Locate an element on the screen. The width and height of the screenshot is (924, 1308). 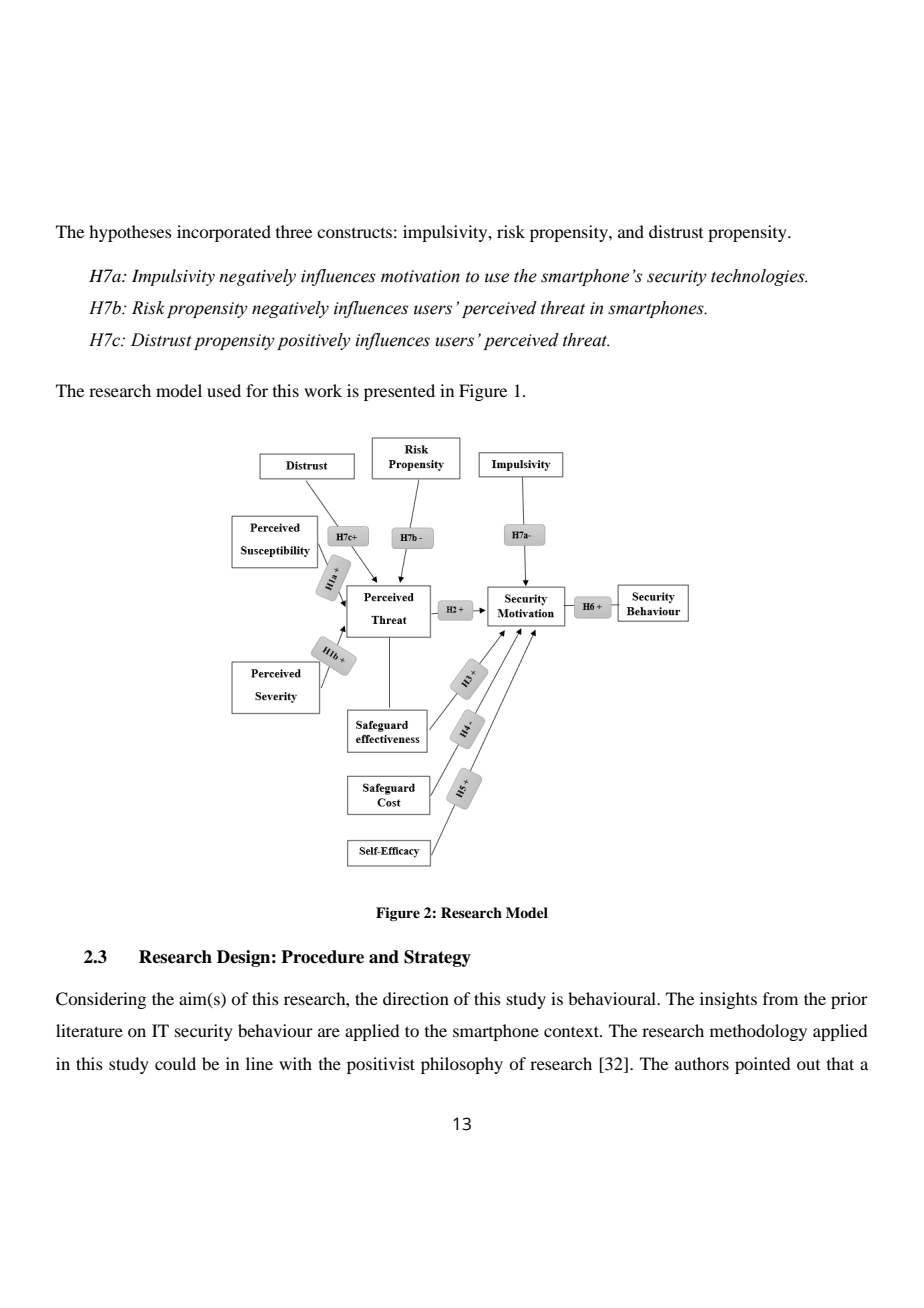
incorporated is located at coordinates (224, 233).
